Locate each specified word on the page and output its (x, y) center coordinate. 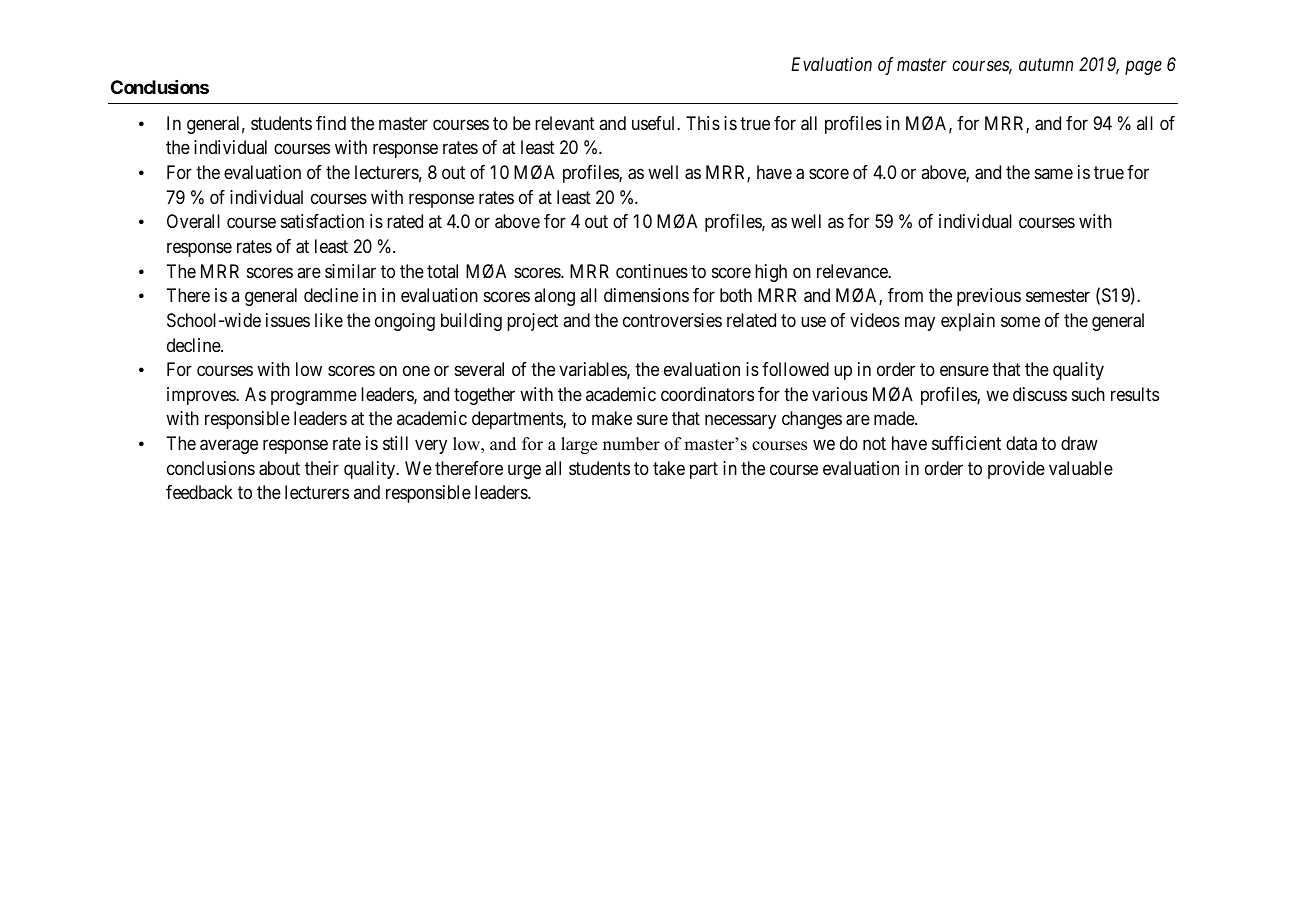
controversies (672, 320)
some (1020, 321)
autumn (1046, 65)
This (703, 123)
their (322, 468)
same (1054, 174)
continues (652, 271)
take (669, 468)
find (331, 123)
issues (288, 320)
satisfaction (322, 221)
